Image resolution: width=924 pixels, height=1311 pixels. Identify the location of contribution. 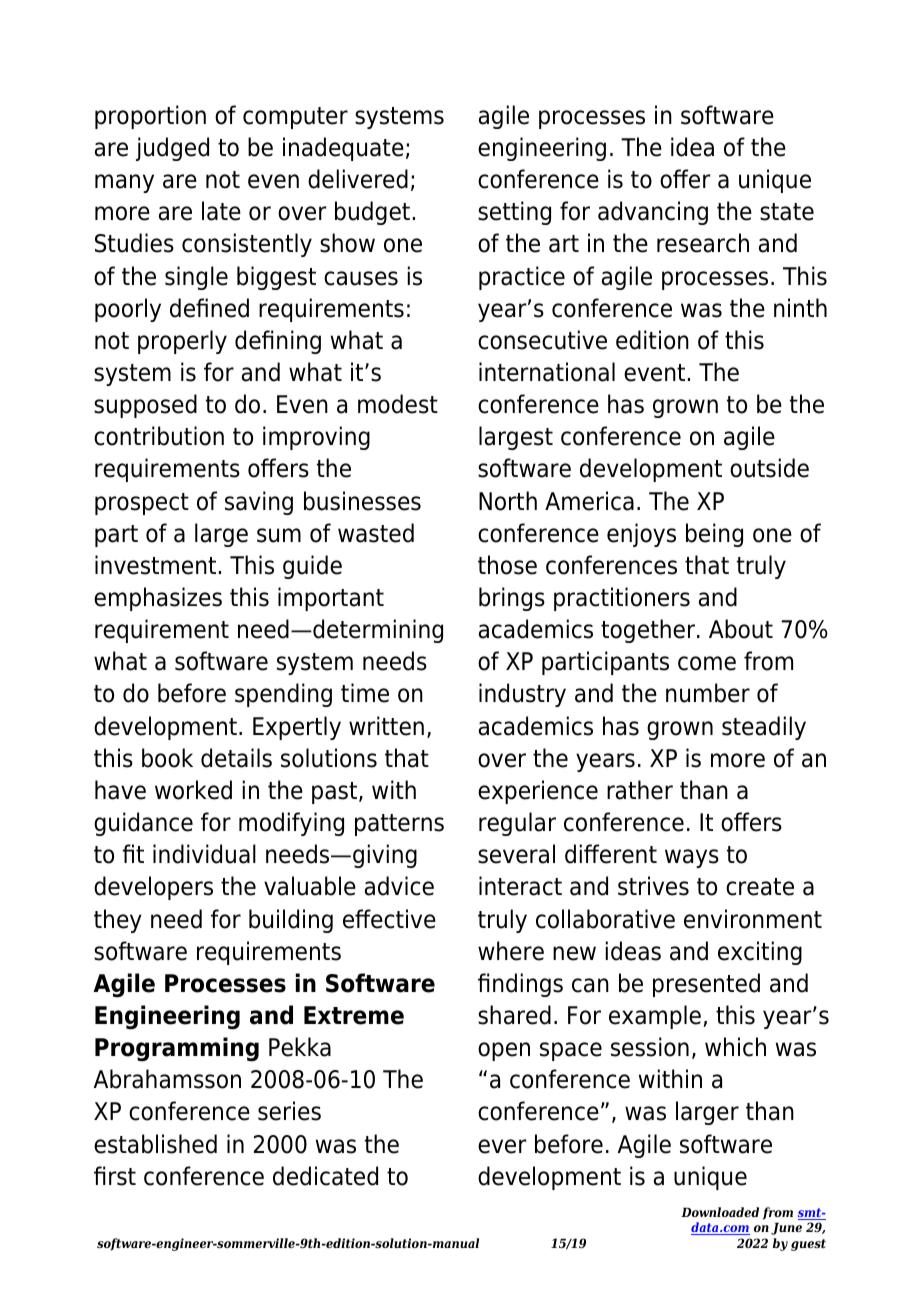
(159, 436).
